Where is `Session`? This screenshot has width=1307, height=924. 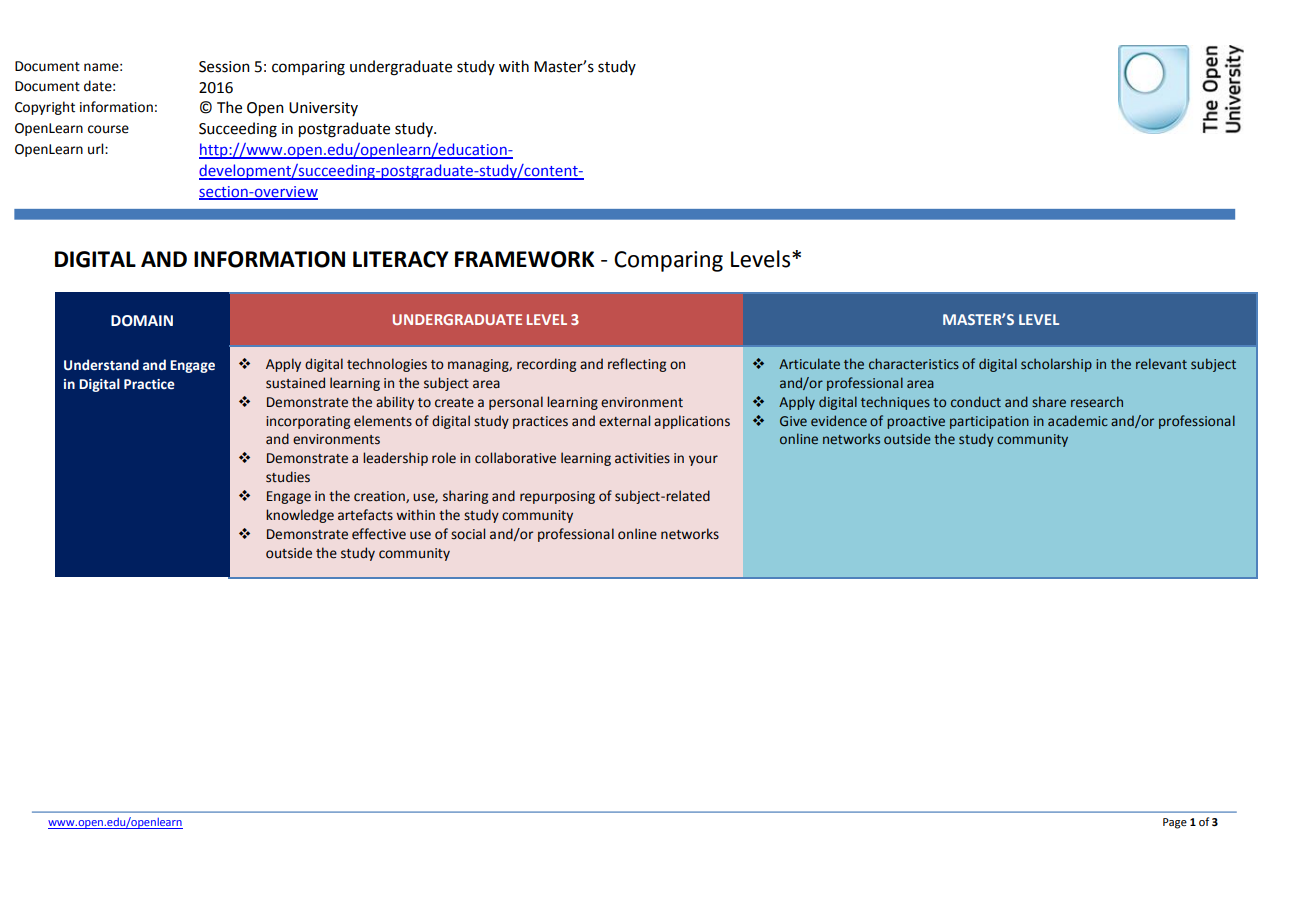
Session is located at coordinates (224, 67).
